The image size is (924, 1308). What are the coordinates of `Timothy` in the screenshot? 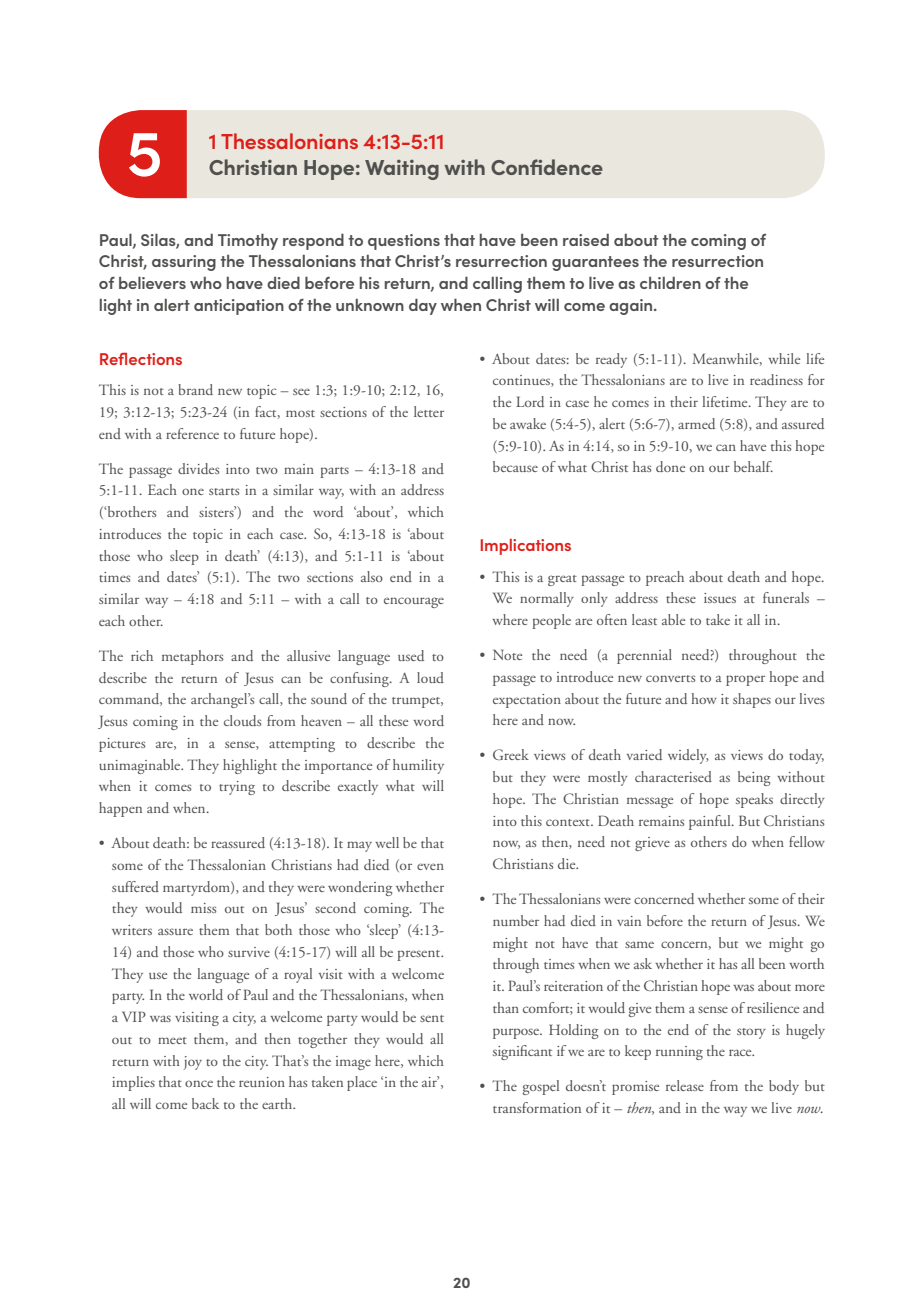 It's located at (248, 241).
